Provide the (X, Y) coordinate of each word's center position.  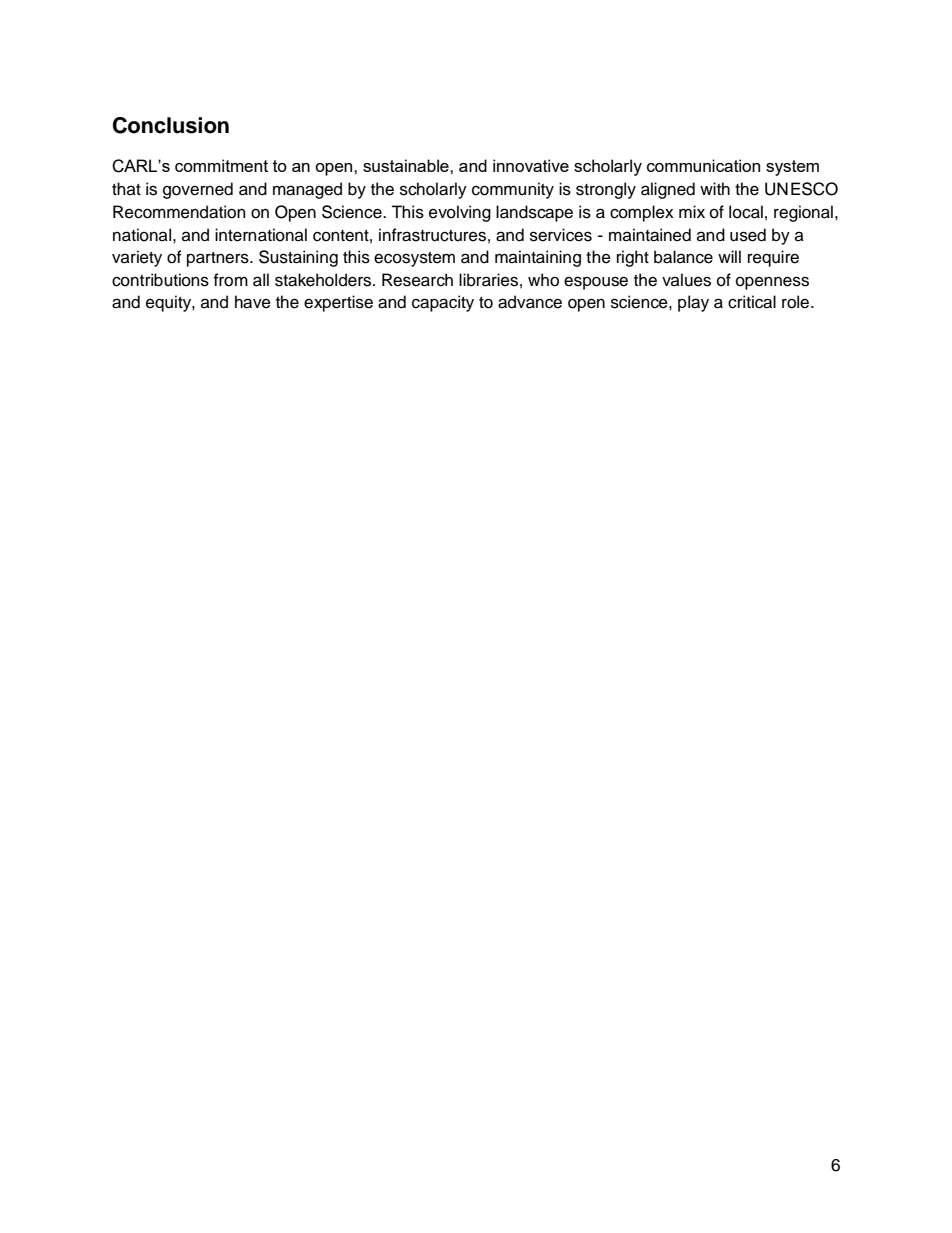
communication (703, 165)
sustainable (407, 165)
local (746, 212)
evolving (460, 213)
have (253, 302)
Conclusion (171, 125)
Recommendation (179, 212)
